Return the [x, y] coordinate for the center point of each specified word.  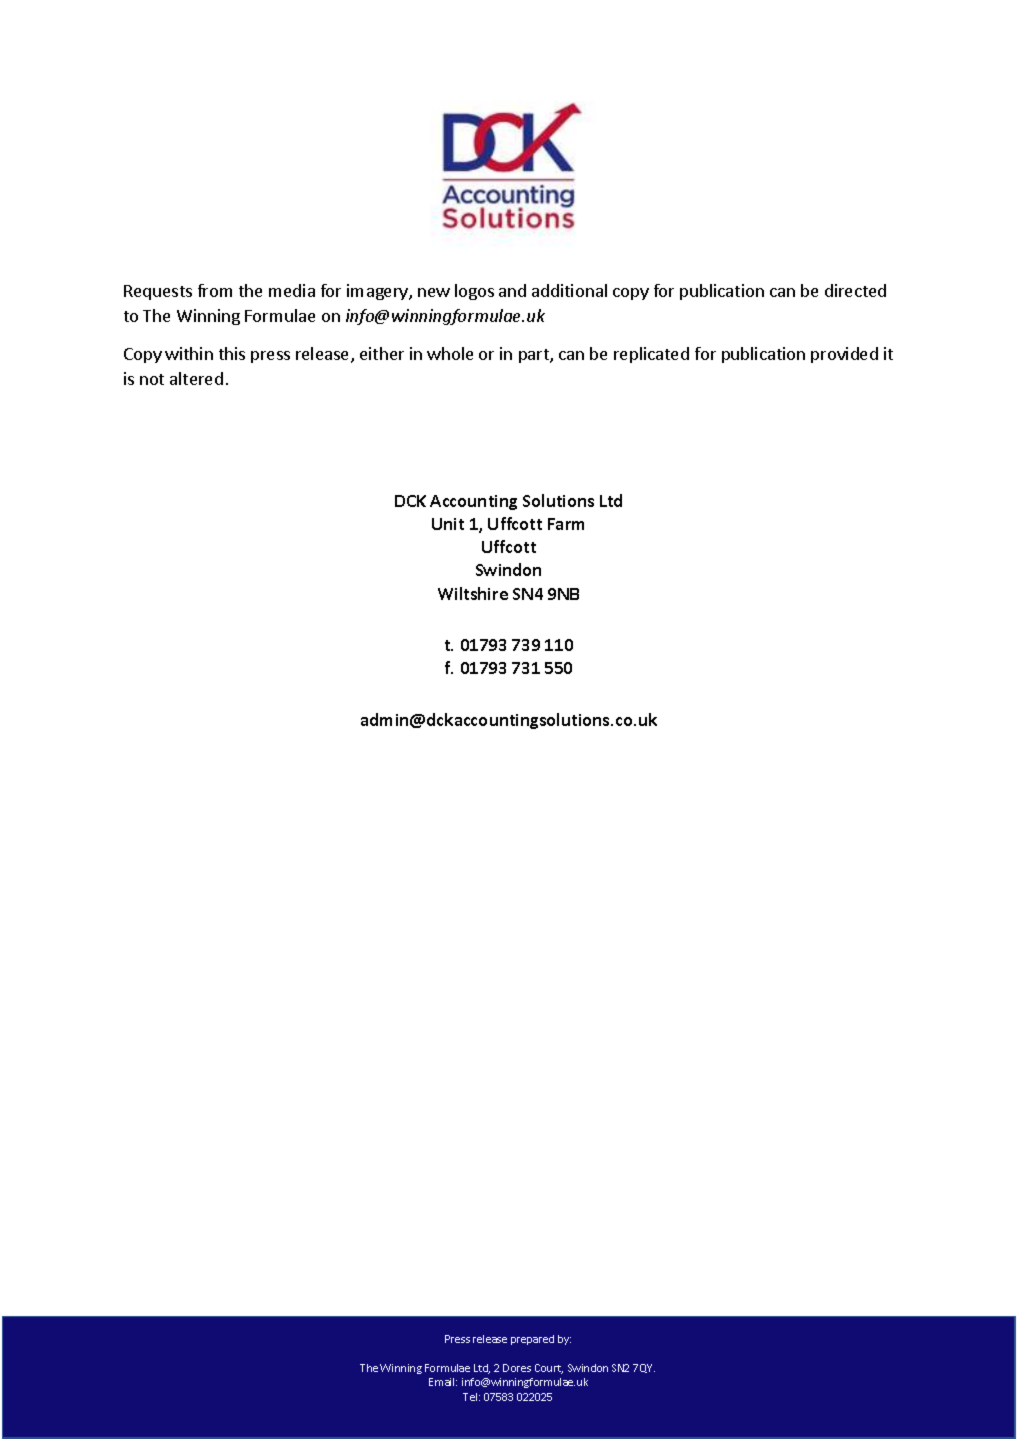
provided [844, 355]
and [512, 290]
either [382, 353]
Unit [448, 524]
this [232, 353]
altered [196, 378]
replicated [651, 355]
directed [855, 290]
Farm [566, 524]
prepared [532, 1340]
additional [569, 290]
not [152, 379]
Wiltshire [473, 593]
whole [450, 353]
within [189, 353]
